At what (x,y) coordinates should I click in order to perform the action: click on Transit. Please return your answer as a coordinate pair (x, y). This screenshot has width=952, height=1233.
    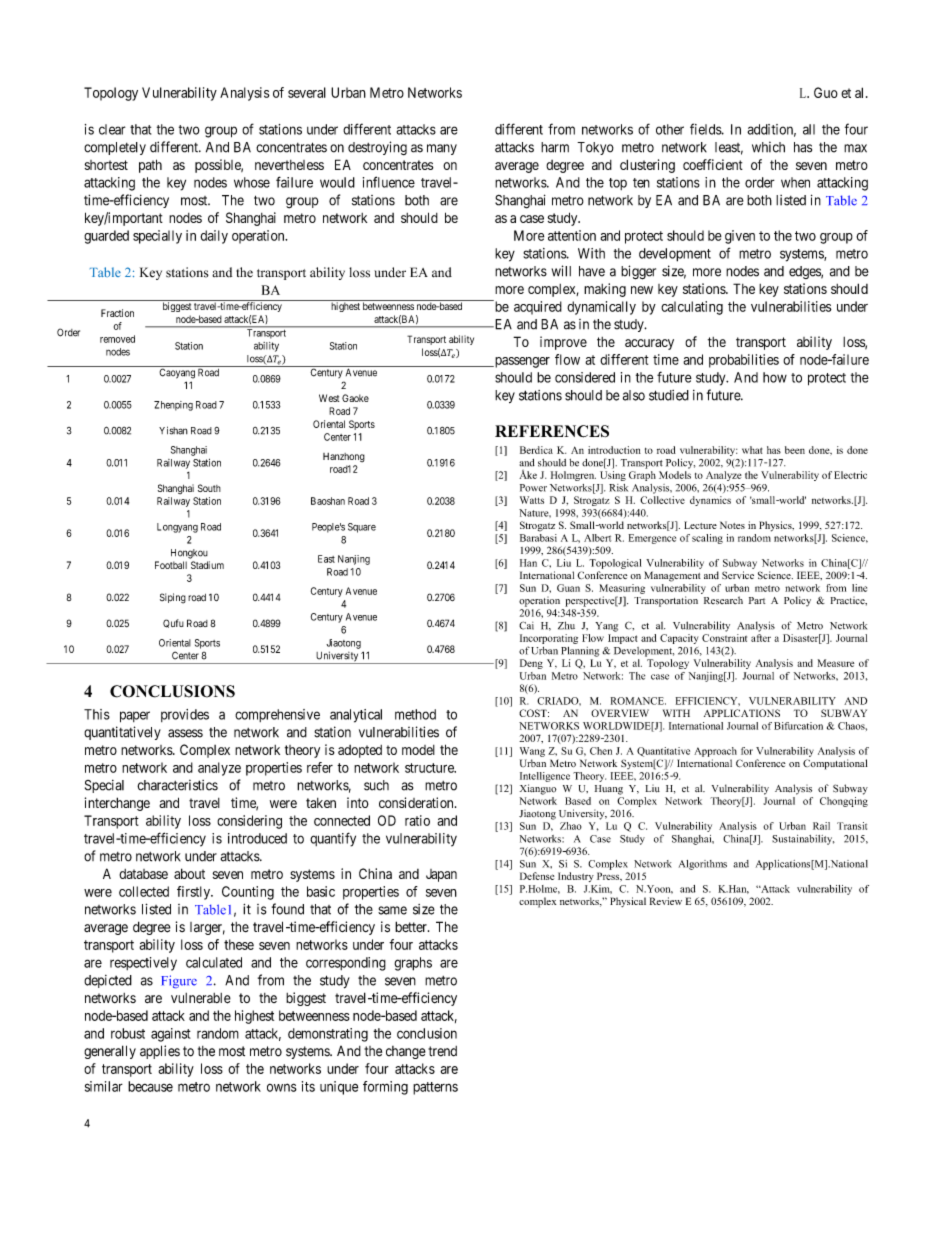
    Looking at the image, I should click on (852, 826).
